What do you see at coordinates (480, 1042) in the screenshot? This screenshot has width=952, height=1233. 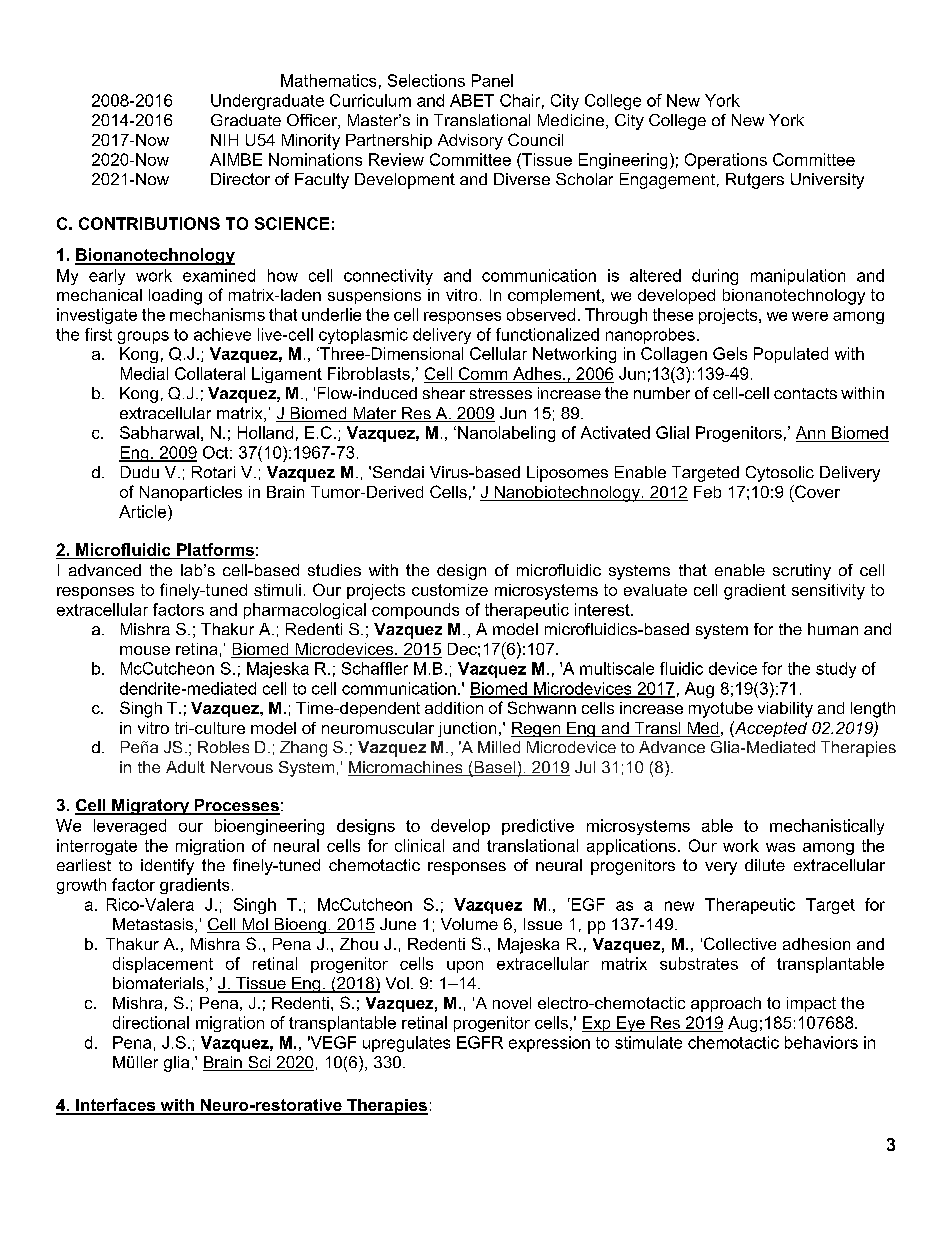 I see `EGFR` at bounding box center [480, 1042].
